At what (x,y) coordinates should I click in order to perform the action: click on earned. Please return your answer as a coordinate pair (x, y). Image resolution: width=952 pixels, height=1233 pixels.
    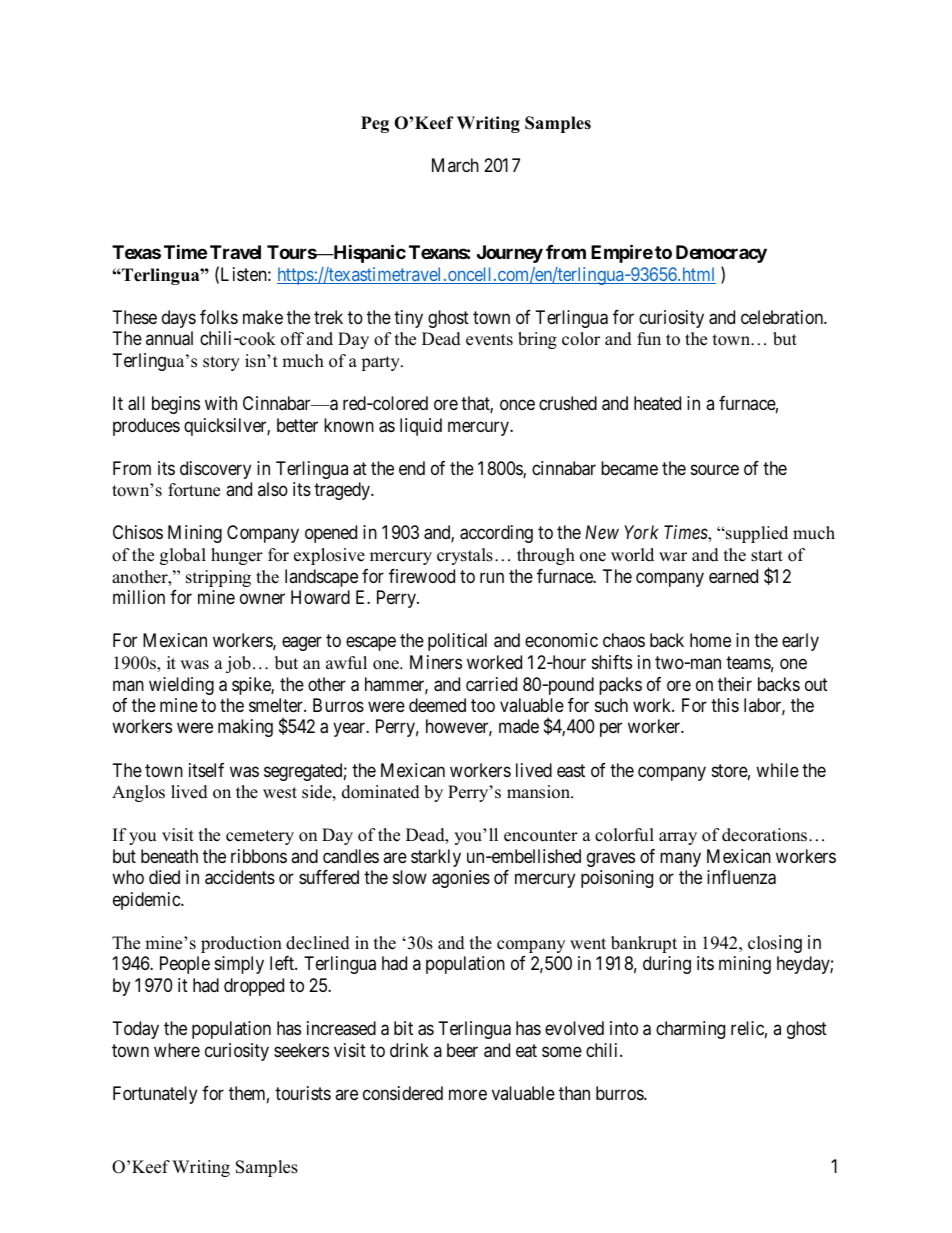
    Looking at the image, I should click on (733, 576).
